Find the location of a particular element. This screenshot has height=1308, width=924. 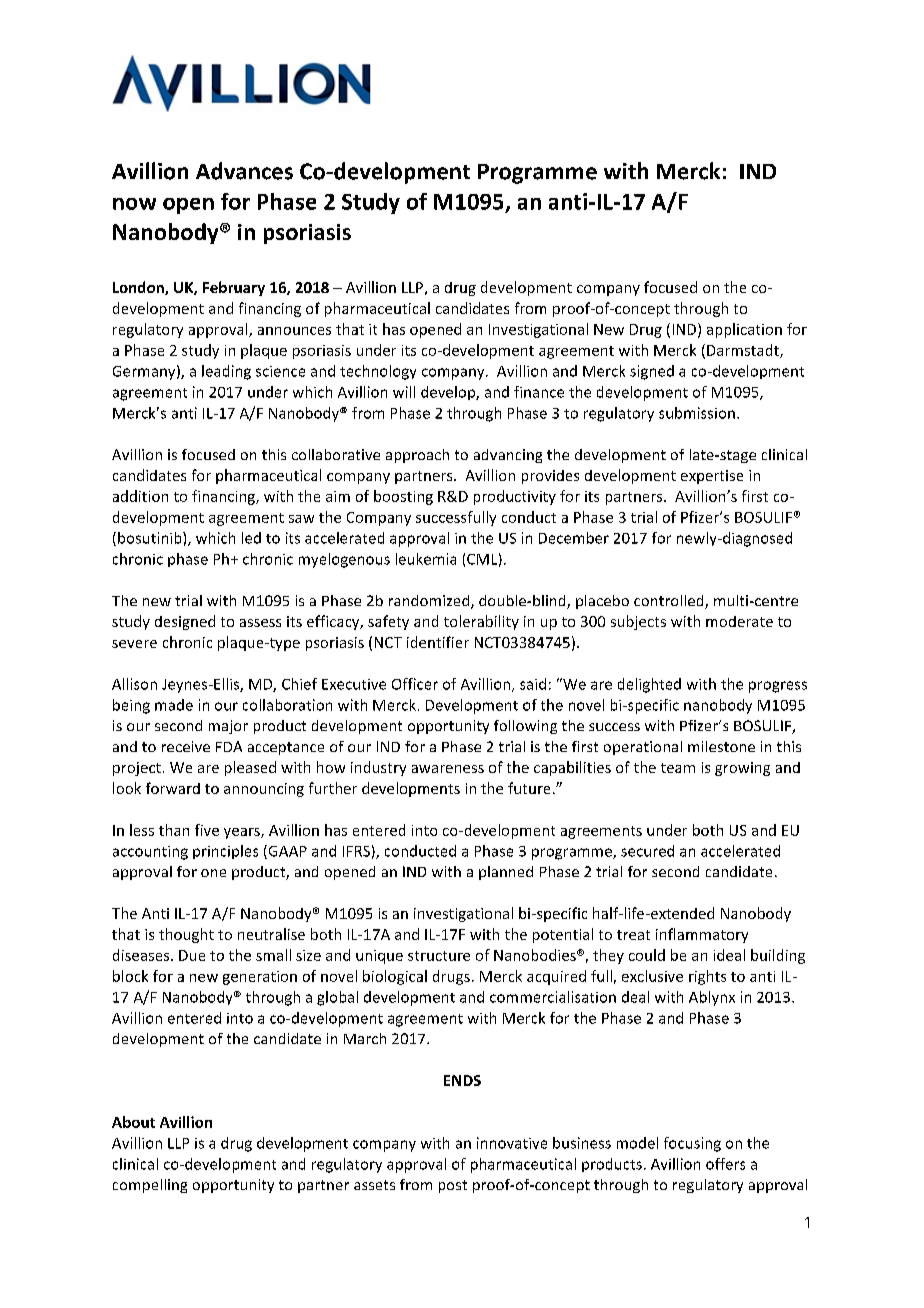

application is located at coordinates (744, 330).
